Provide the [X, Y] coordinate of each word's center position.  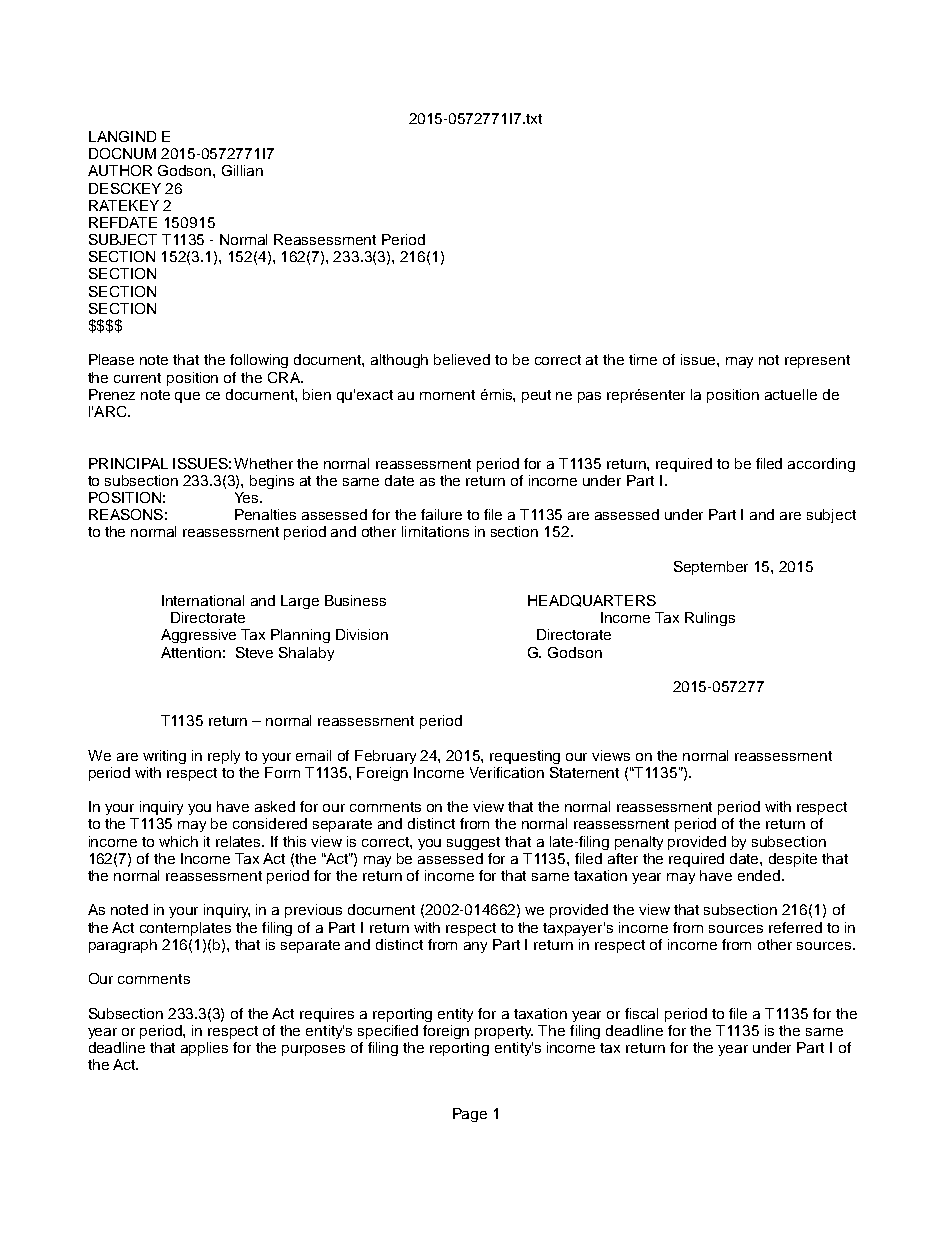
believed [462, 359]
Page [470, 1115]
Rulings [710, 619]
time [643, 359]
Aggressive [198, 636]
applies [204, 1049]
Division [362, 634]
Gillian [242, 170]
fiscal [641, 1013]
